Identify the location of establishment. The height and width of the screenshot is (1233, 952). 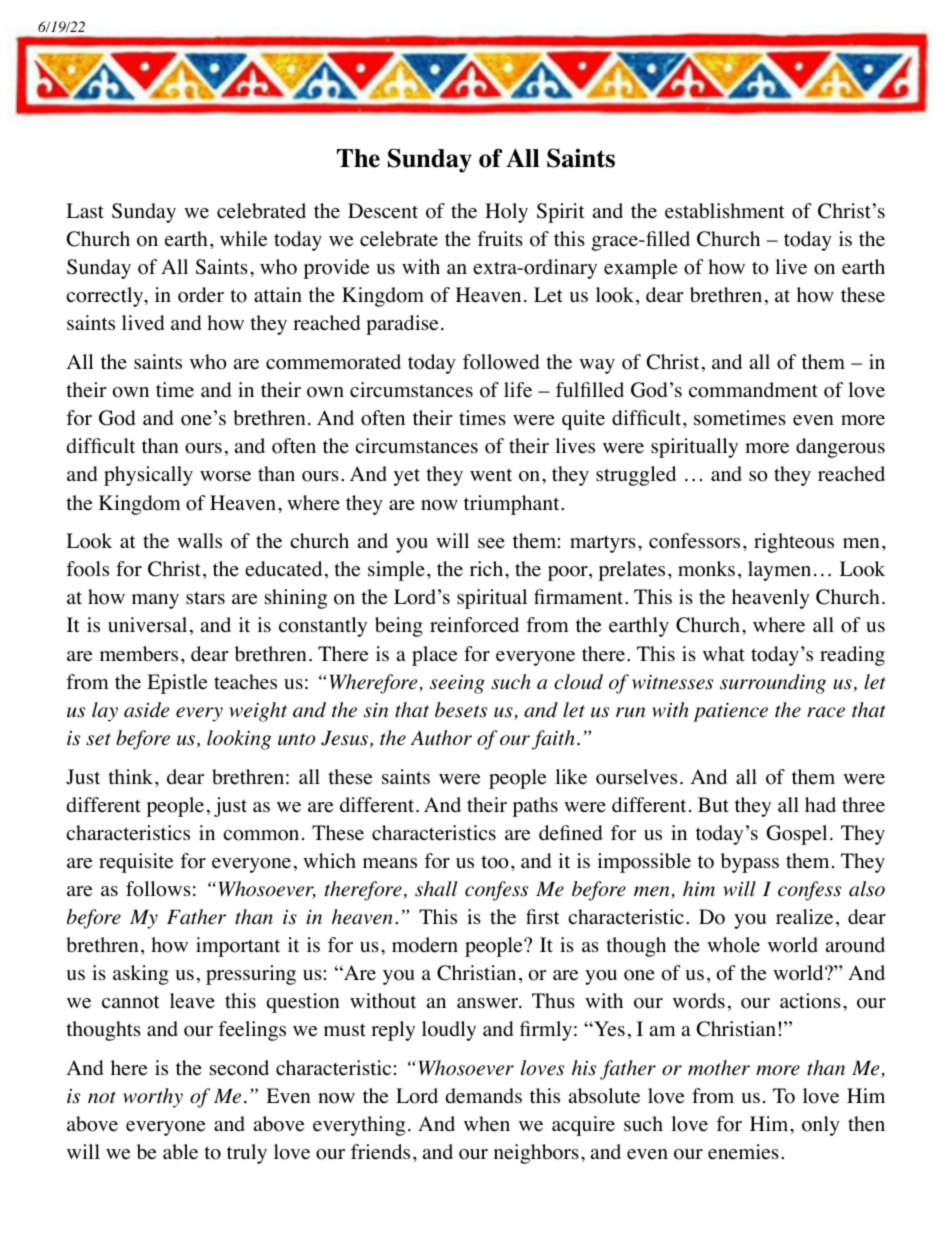
(725, 211).
